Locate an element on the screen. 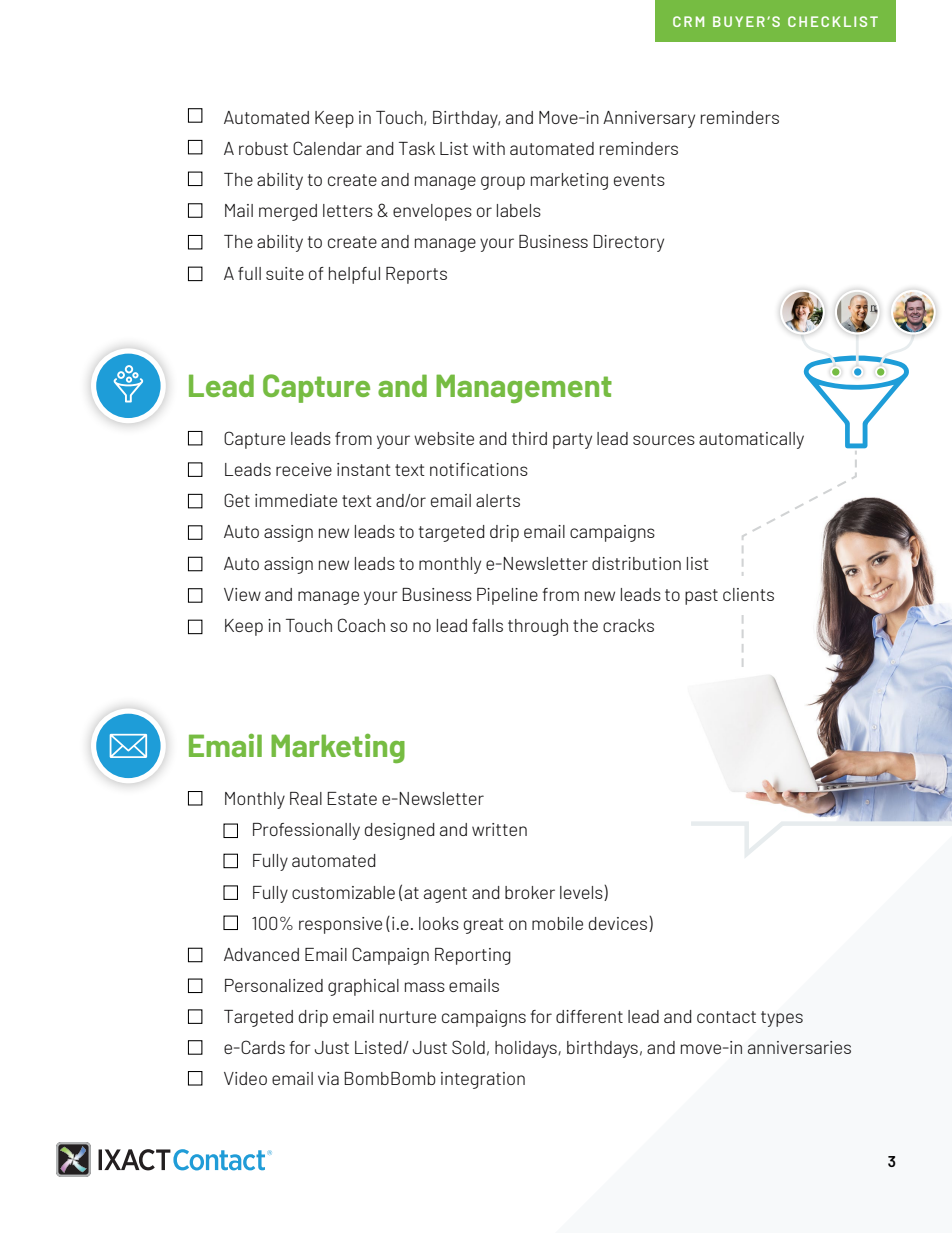  robust is located at coordinates (263, 148).
